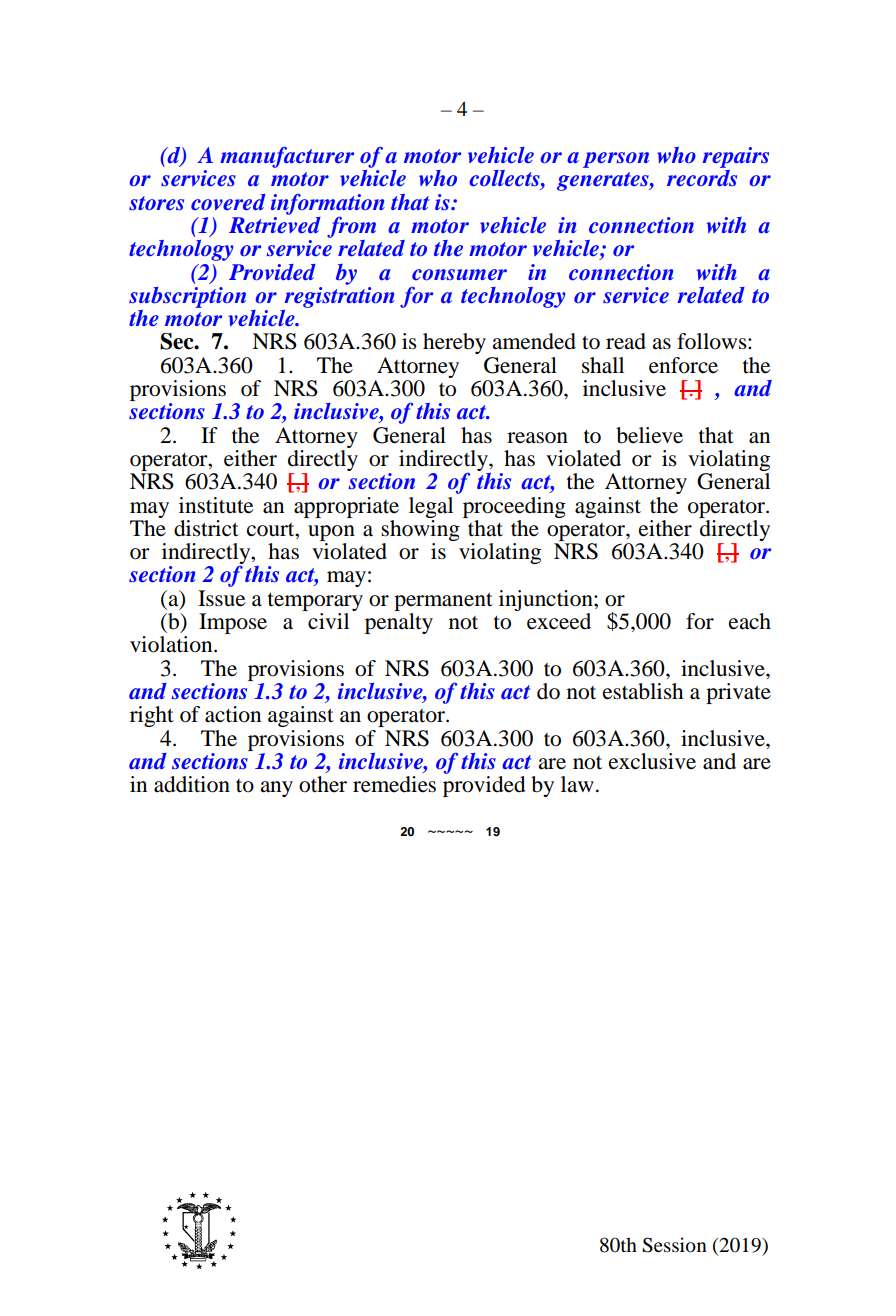 This document has height=1316, width=896. Describe the element at coordinates (206, 528) in the document. I see `district` at that location.
